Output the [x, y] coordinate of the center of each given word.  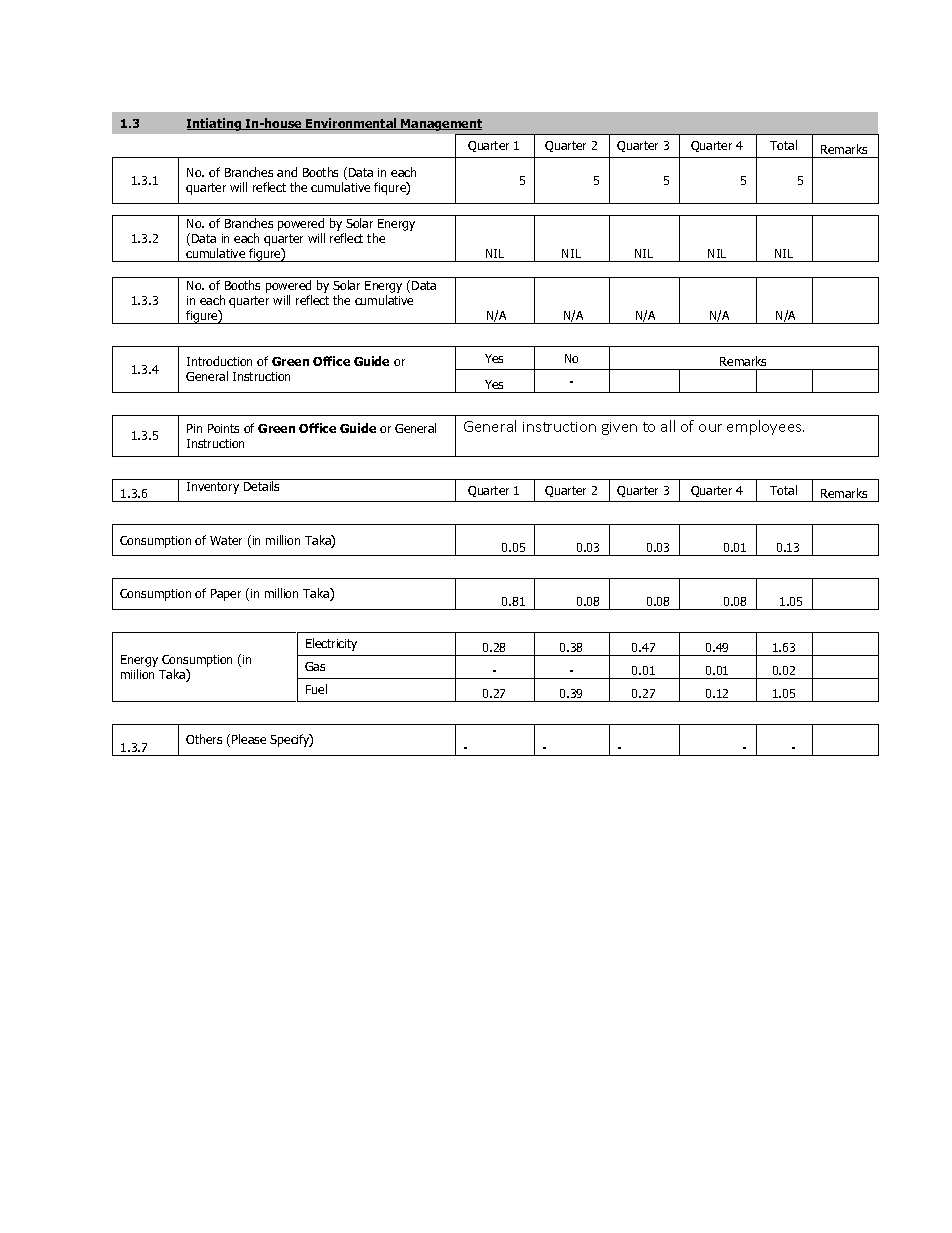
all [668, 426]
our [710, 428]
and [287, 172]
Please [249, 739]
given [619, 428]
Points [223, 428]
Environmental [351, 124]
